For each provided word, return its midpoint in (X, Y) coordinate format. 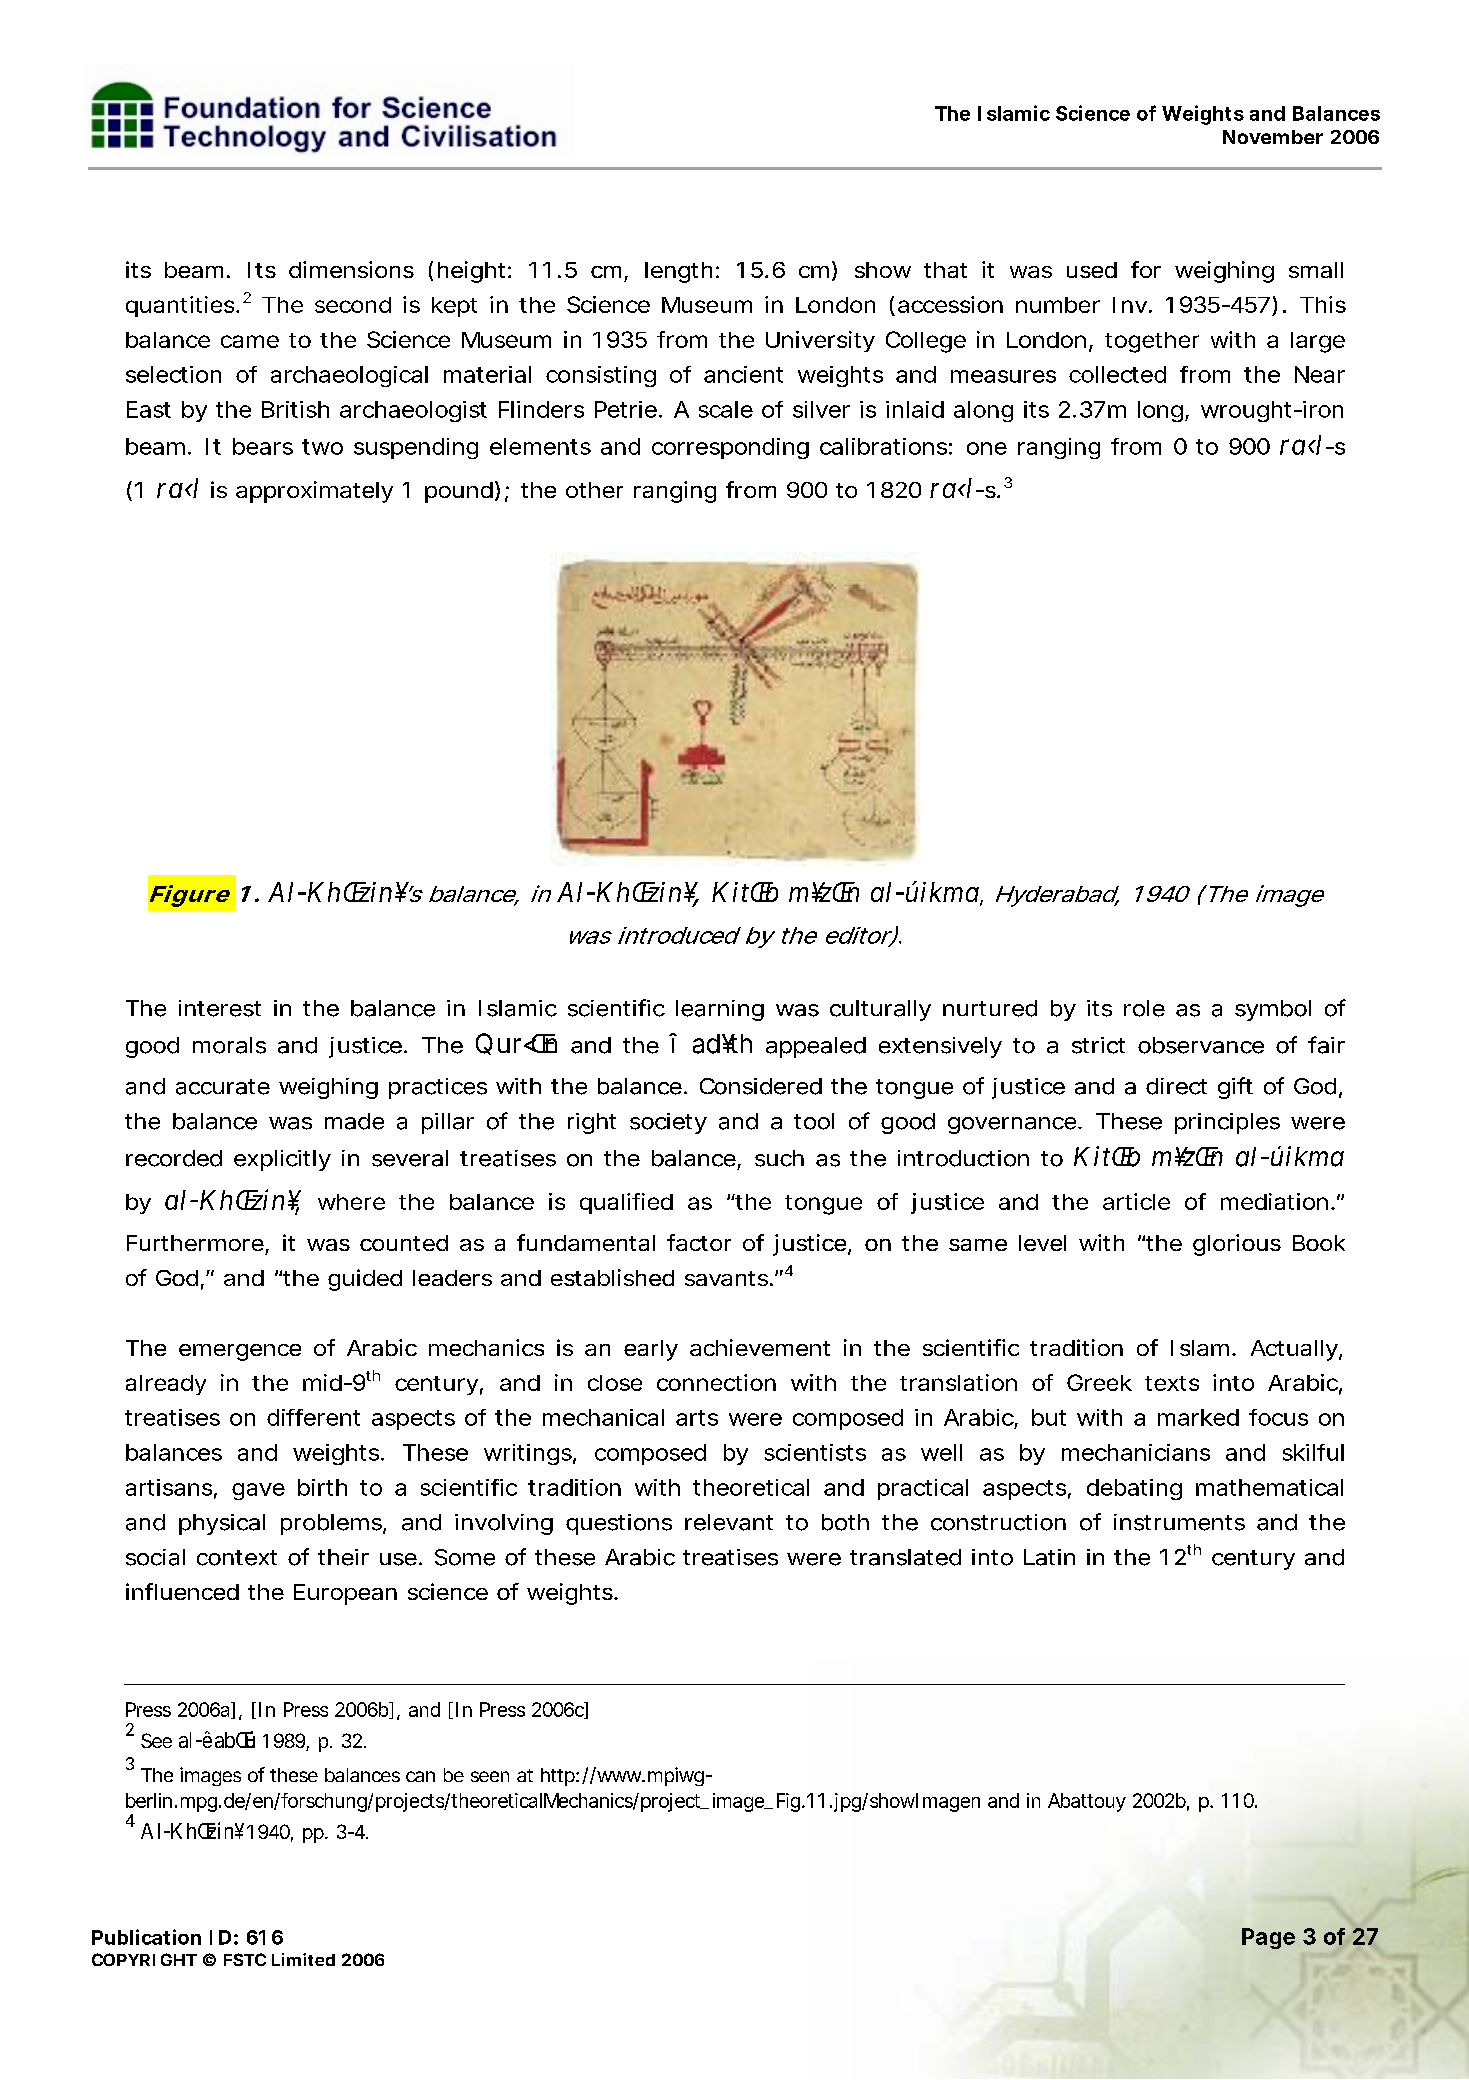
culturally (880, 1010)
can (420, 1776)
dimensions (351, 269)
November (1273, 137)
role (1144, 1008)
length (678, 272)
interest (220, 1008)
